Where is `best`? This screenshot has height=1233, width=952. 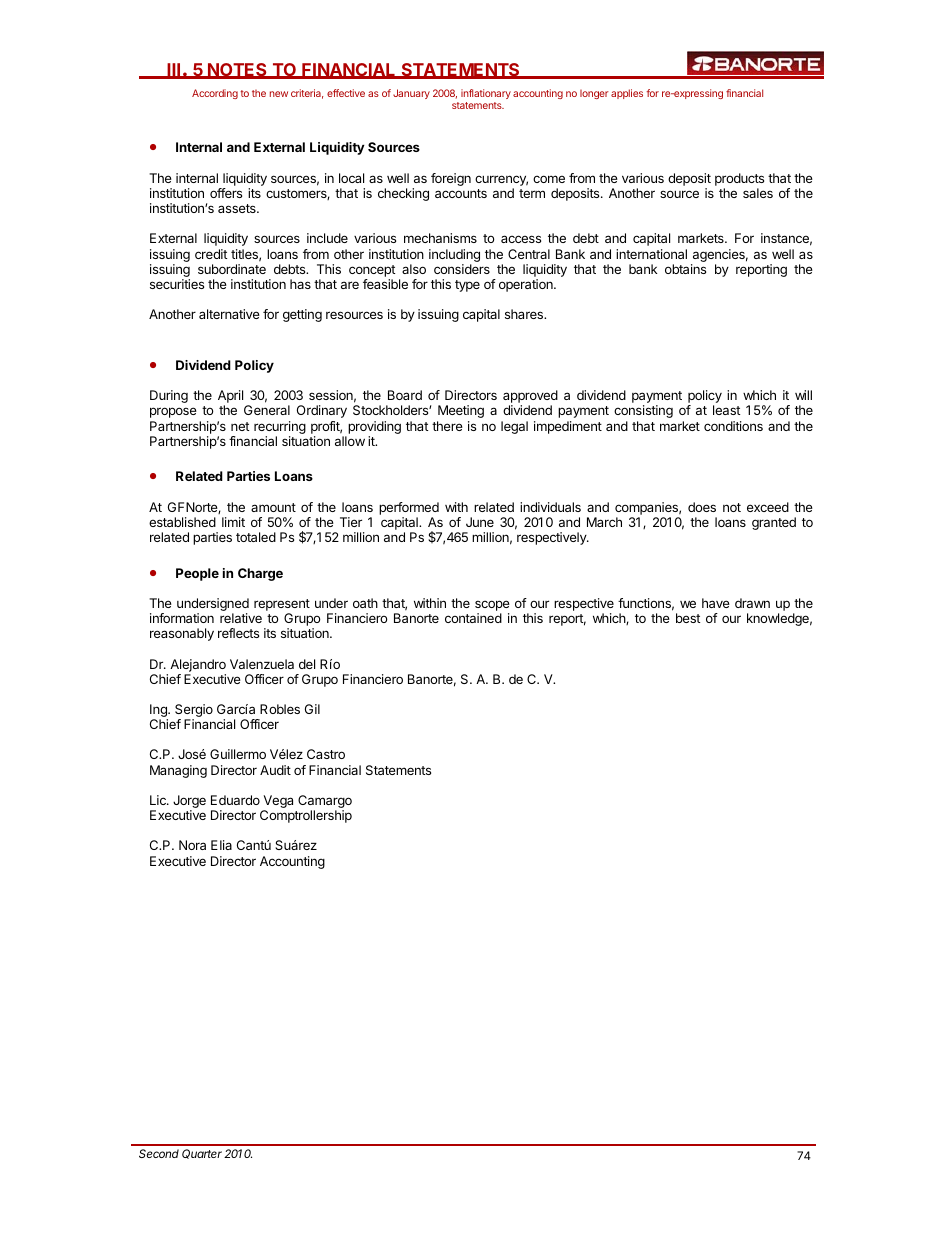 best is located at coordinates (688, 618).
